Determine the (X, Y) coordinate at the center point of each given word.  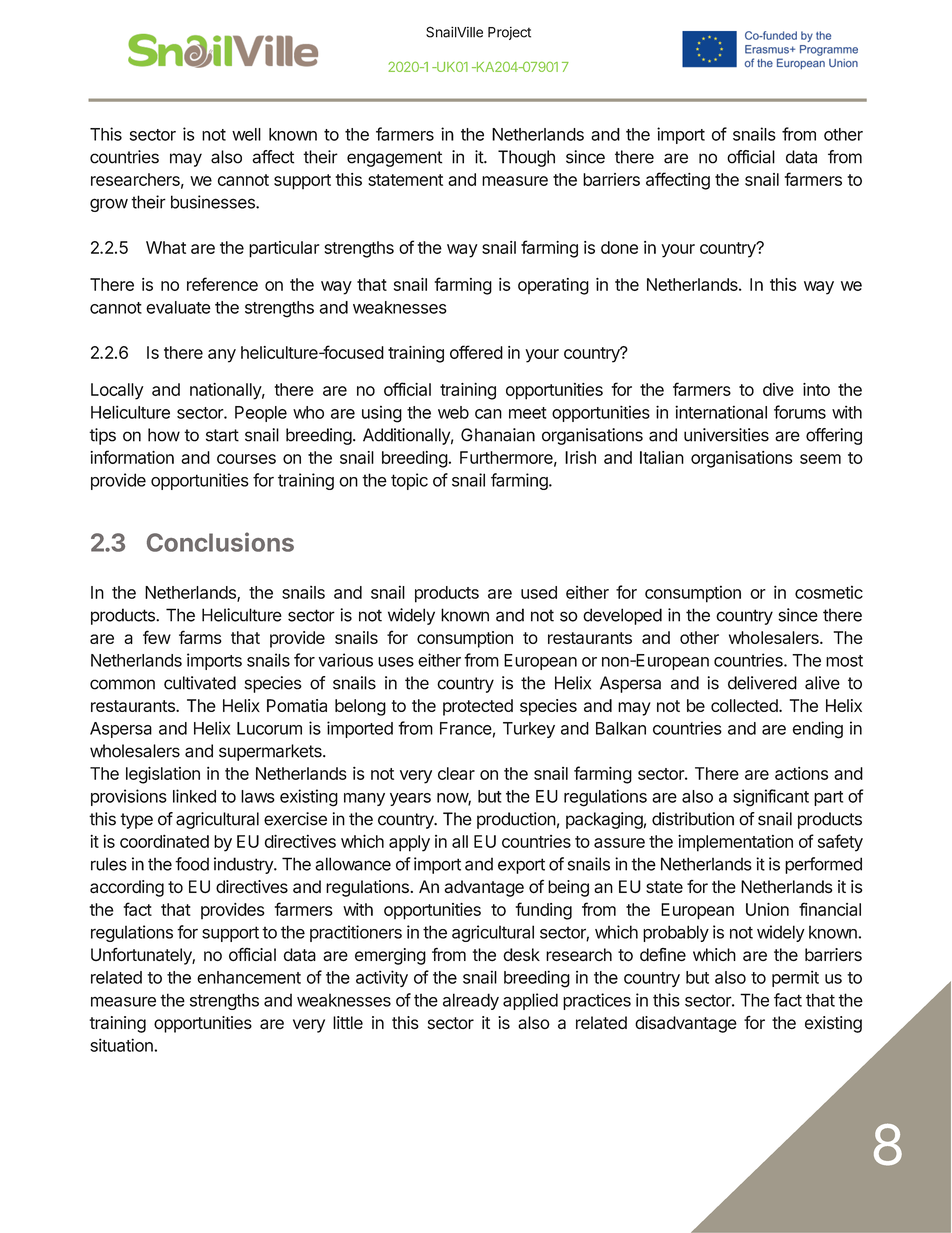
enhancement (249, 977)
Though (526, 158)
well (246, 134)
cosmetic (829, 592)
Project (509, 33)
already (471, 1001)
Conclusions (220, 542)
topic (409, 481)
